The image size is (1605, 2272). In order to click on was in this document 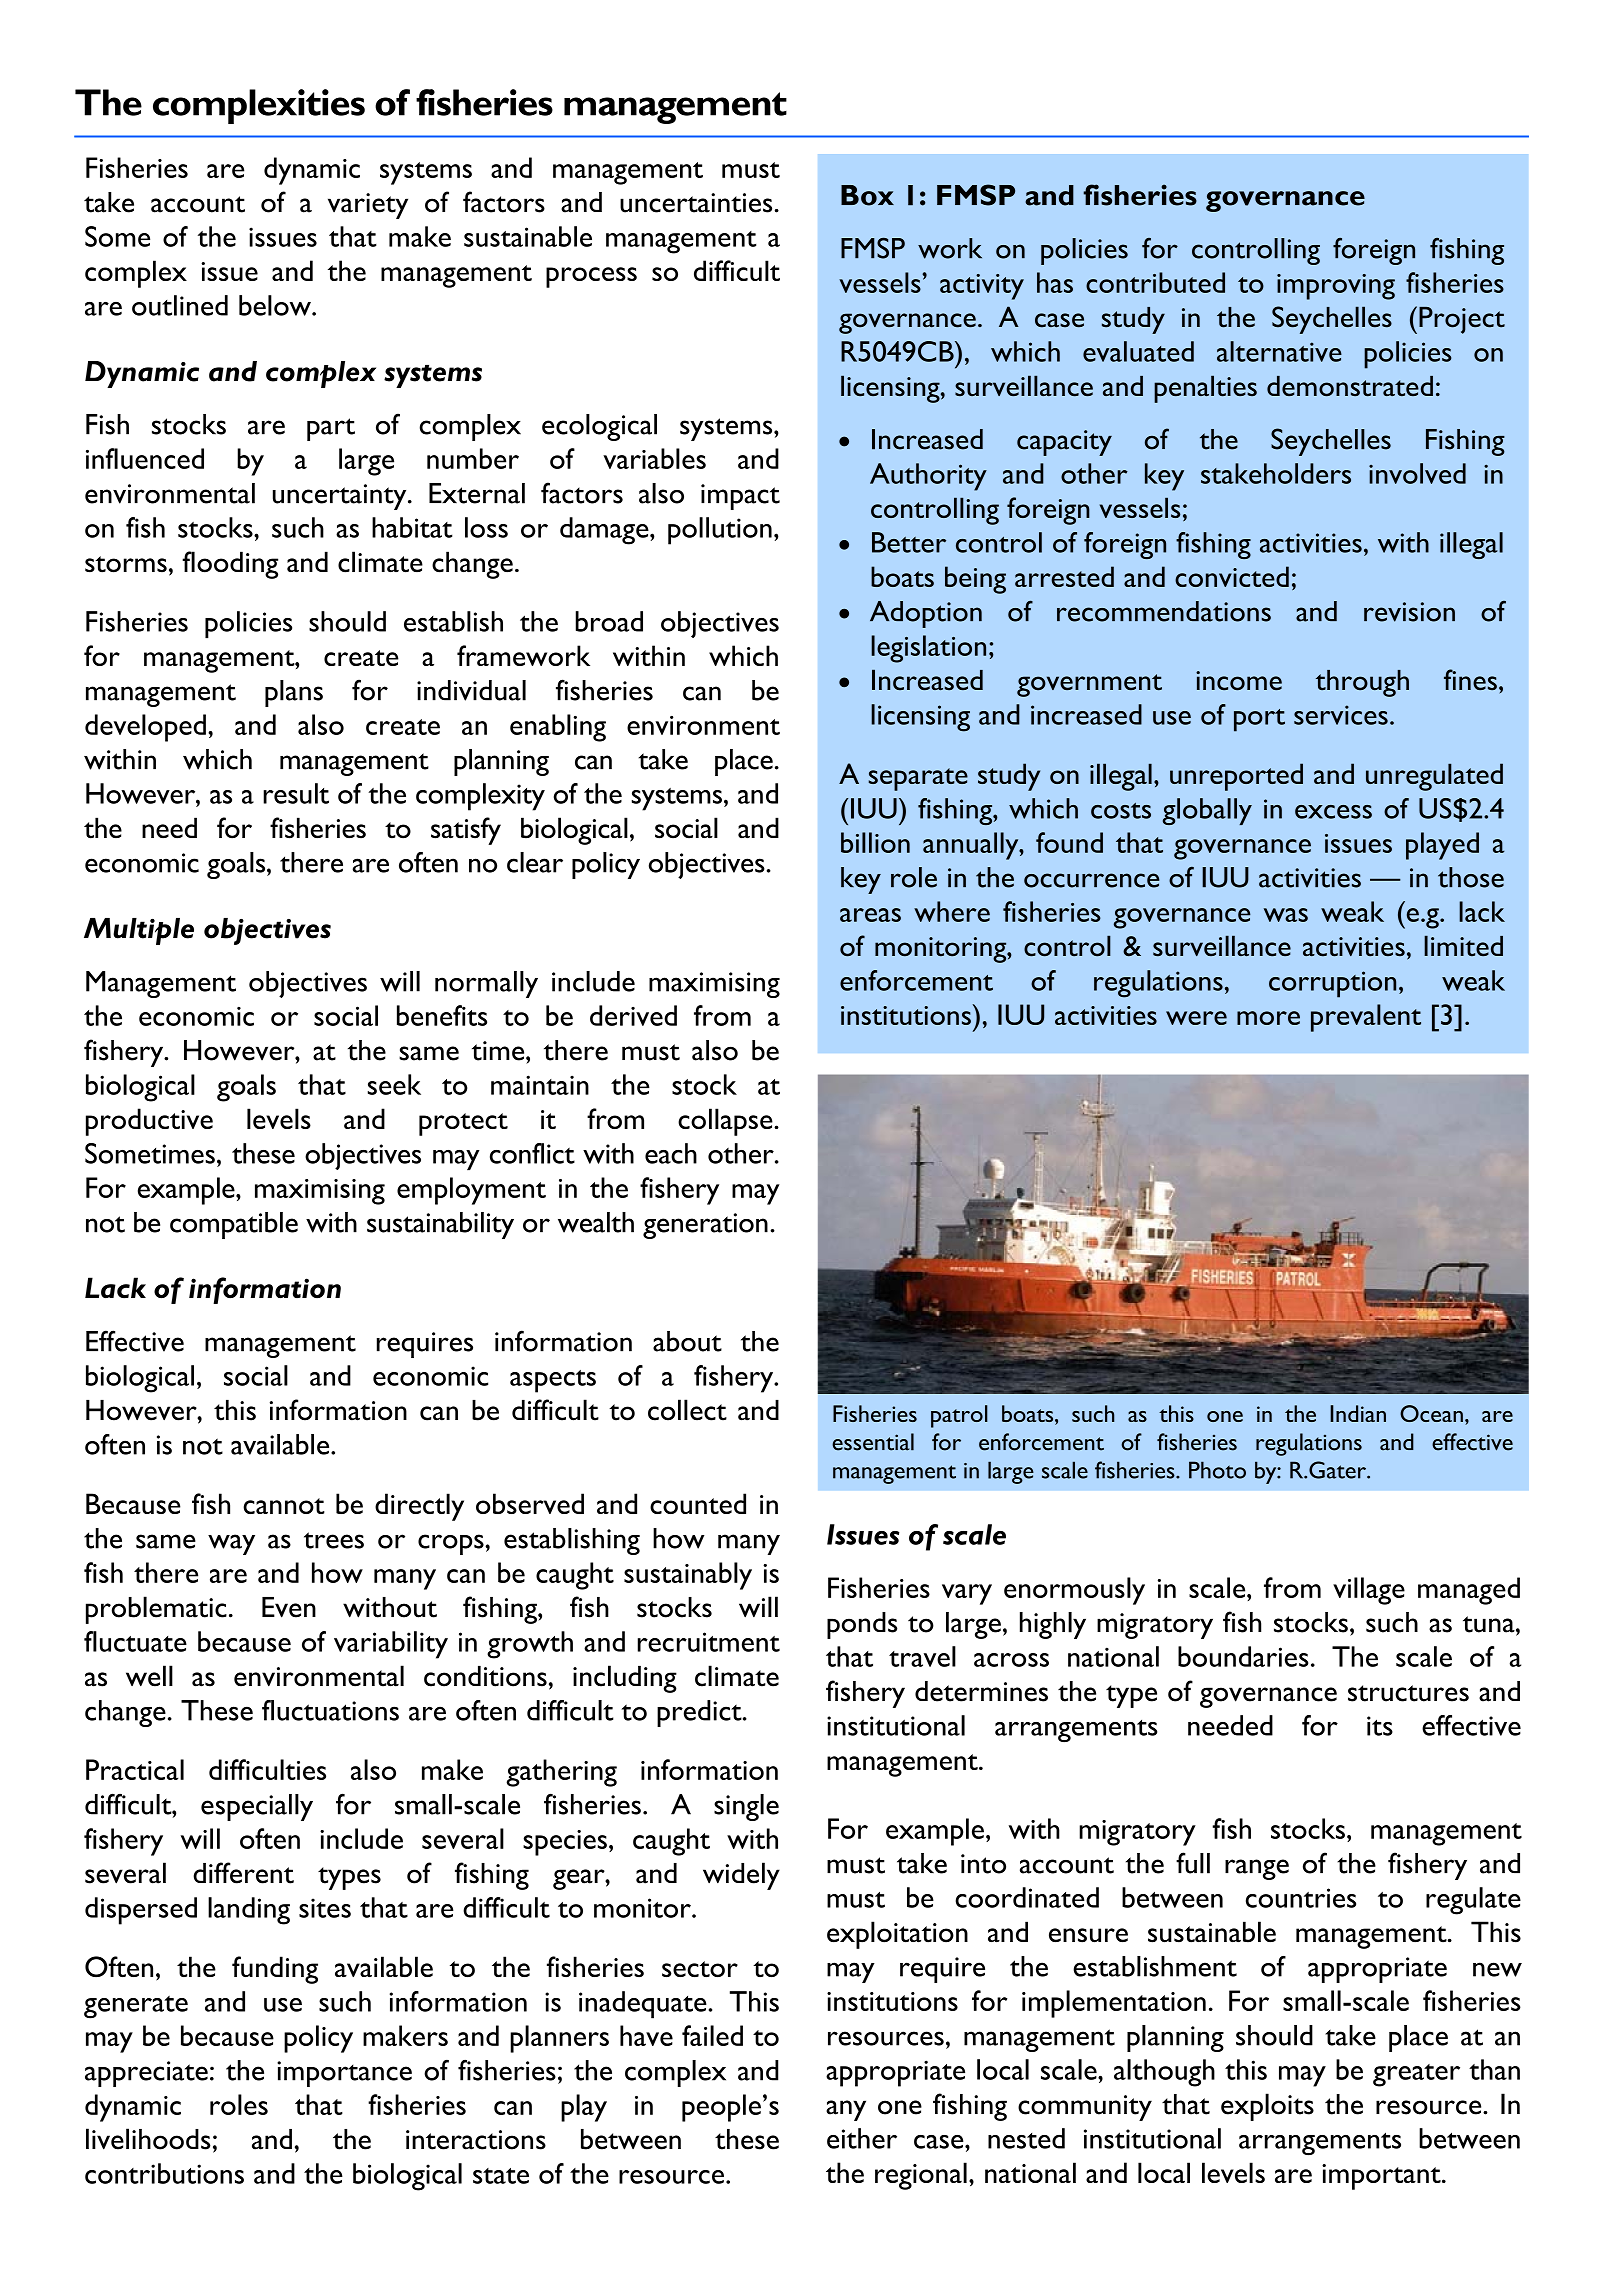, I will do `click(1286, 915)`.
